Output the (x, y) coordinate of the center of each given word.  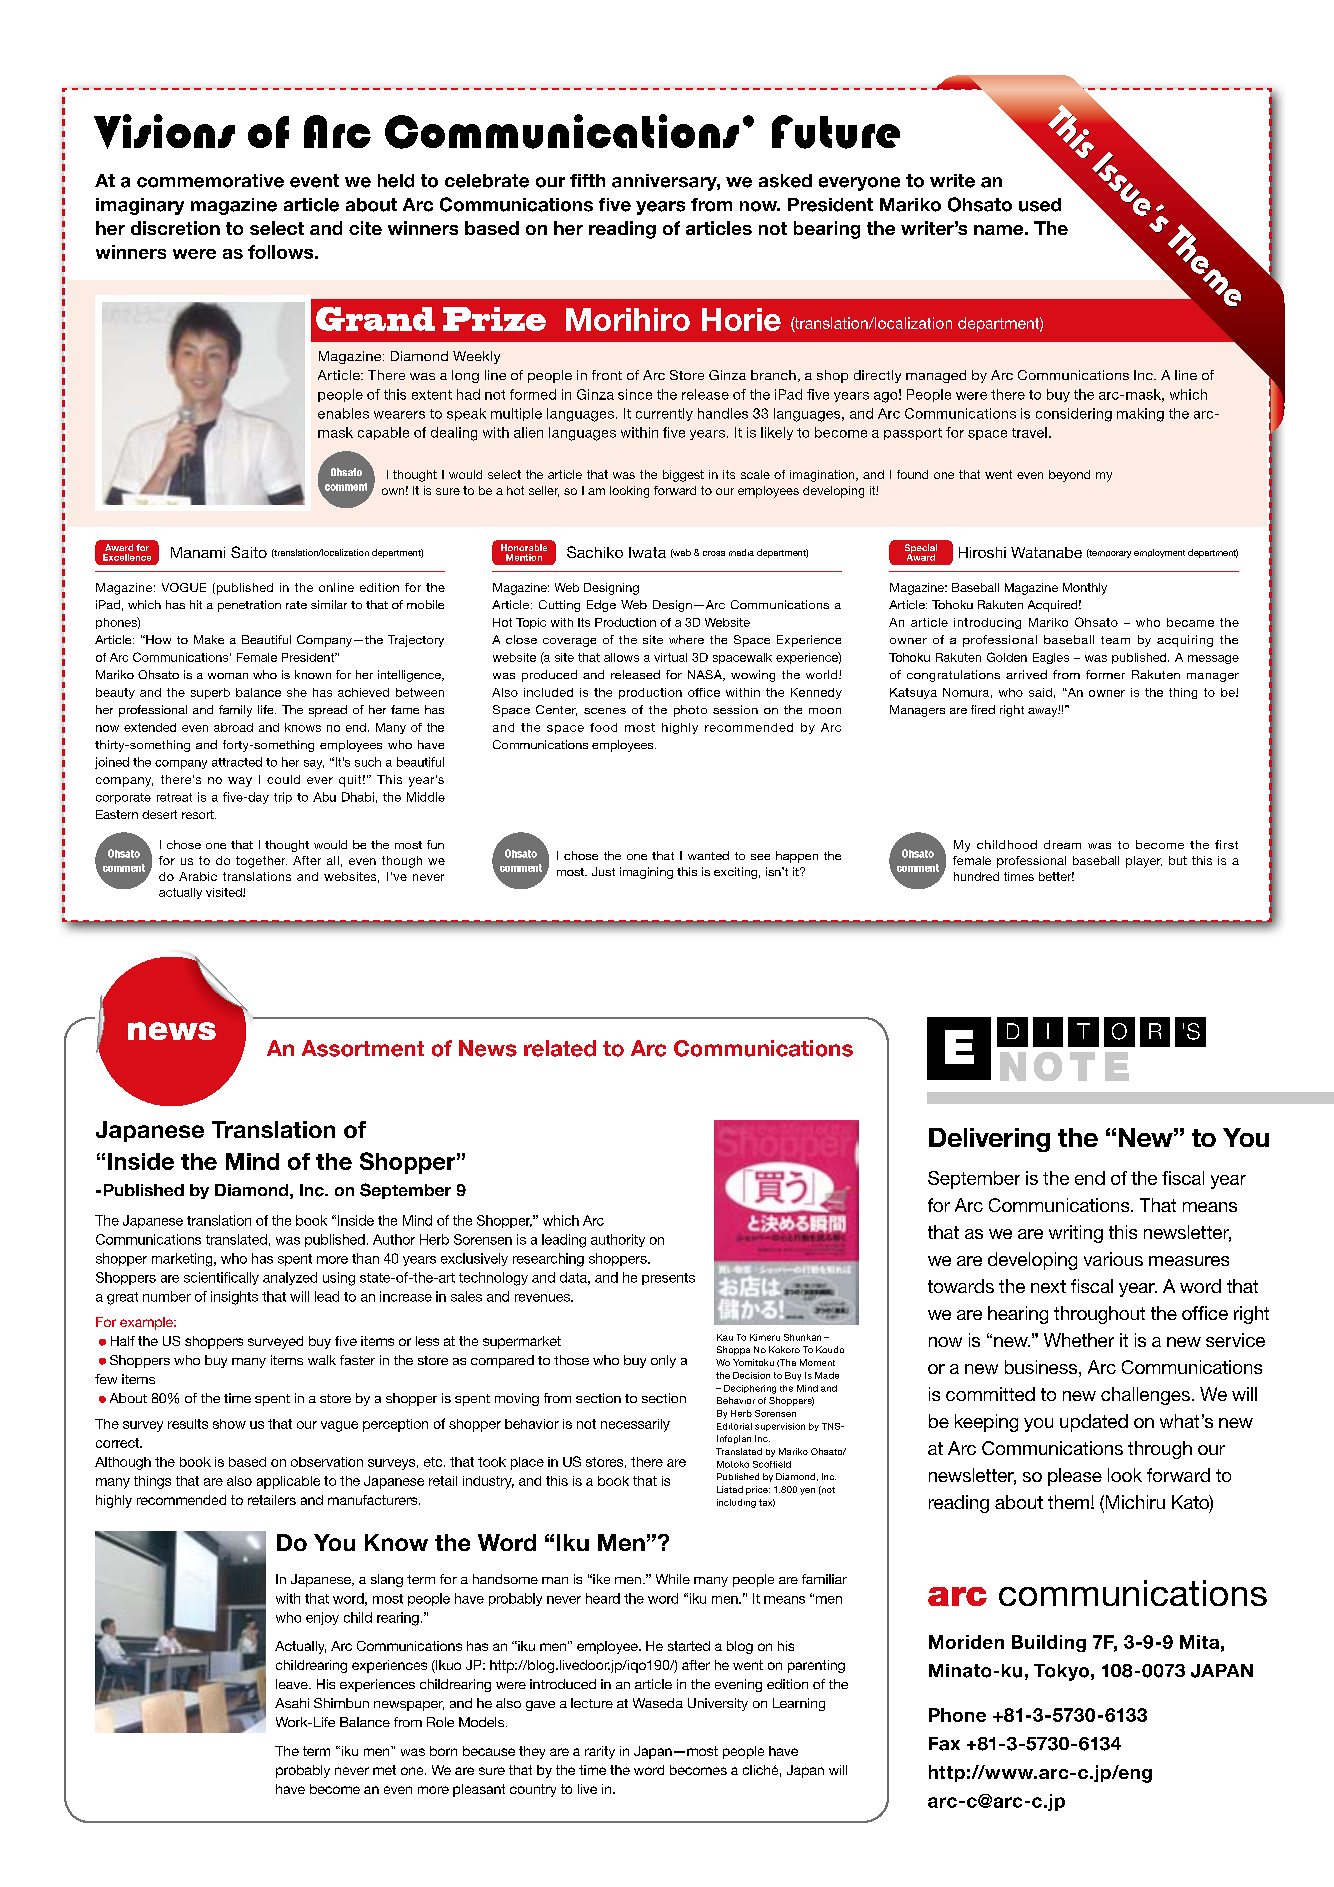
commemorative (210, 181)
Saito (249, 552)
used (1040, 205)
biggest (683, 476)
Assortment (363, 1048)
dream (1062, 844)
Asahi (292, 1703)
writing (1076, 1234)
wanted (708, 855)
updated (1094, 1423)
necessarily (635, 1425)
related (560, 1048)
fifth (587, 180)
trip (283, 798)
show (229, 1424)
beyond (1069, 476)
